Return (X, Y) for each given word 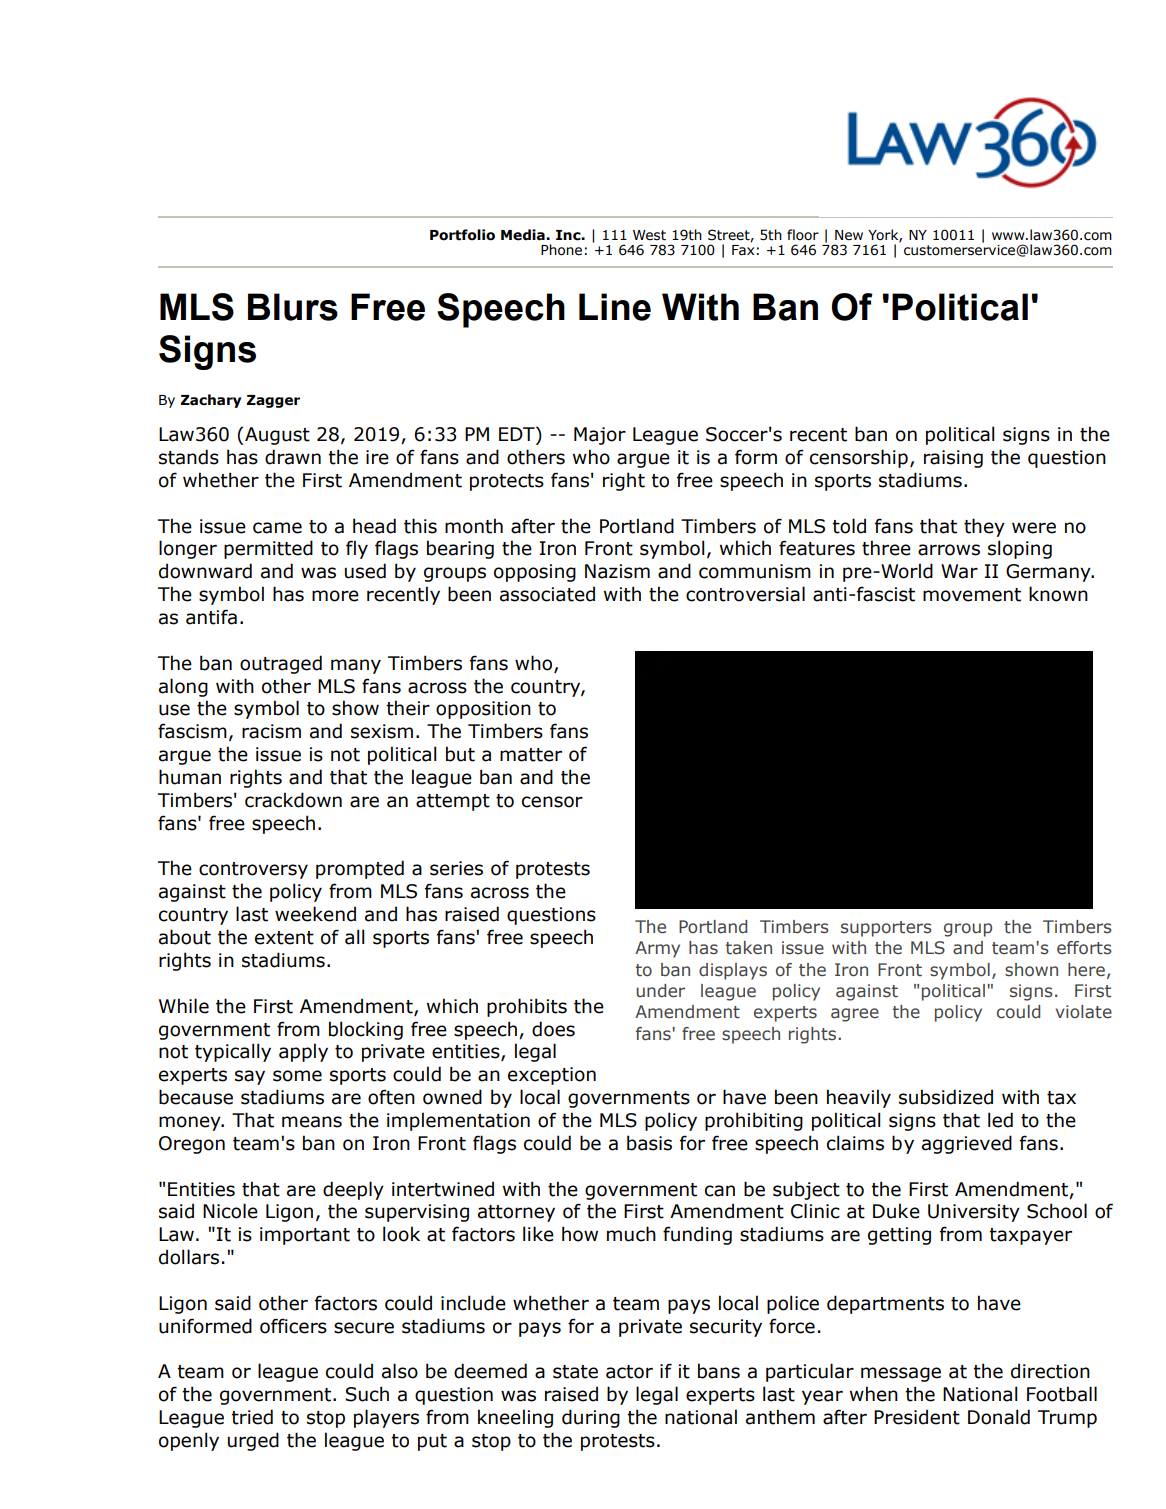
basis (649, 1143)
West (649, 235)
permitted (268, 549)
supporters (886, 929)
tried (252, 1417)
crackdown (293, 800)
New (849, 235)
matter (531, 755)
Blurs (293, 307)
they (984, 527)
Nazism (617, 571)
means (312, 1122)
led (1000, 1120)
